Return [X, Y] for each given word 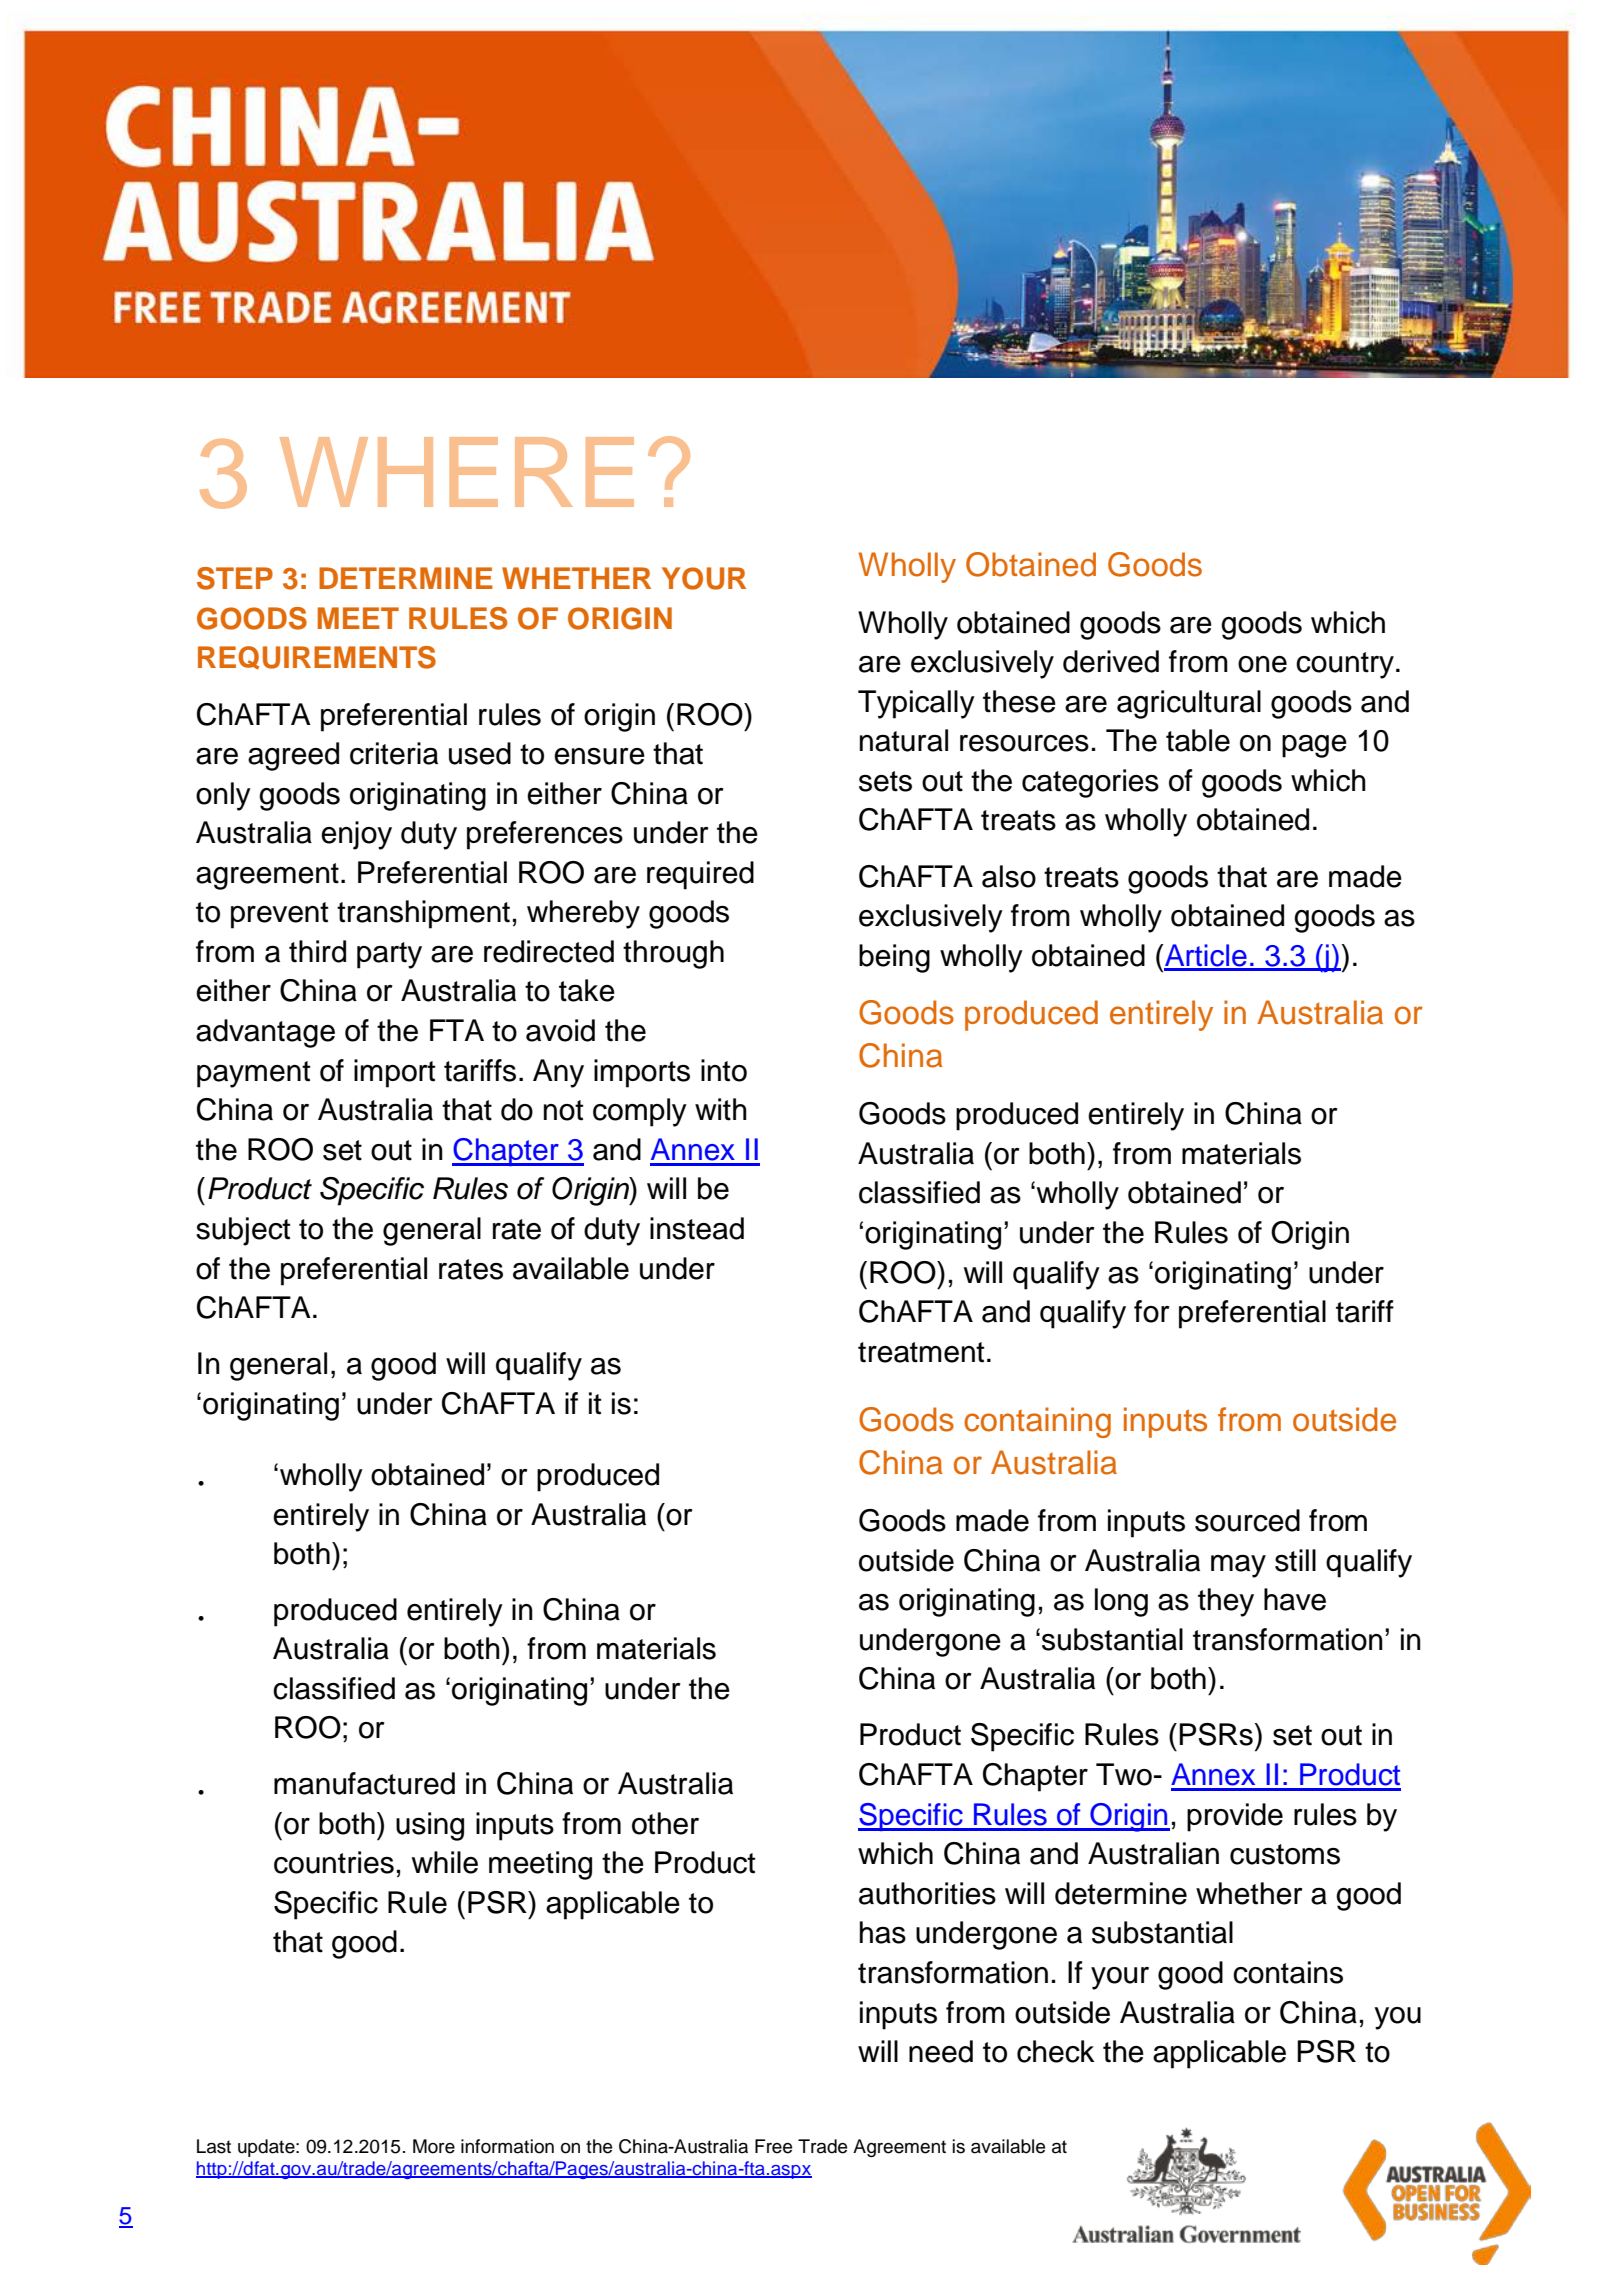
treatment [921, 1352]
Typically [916, 704]
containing [1037, 1422]
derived [1111, 661]
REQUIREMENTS [317, 658]
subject [243, 1231]
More [434, 2146]
